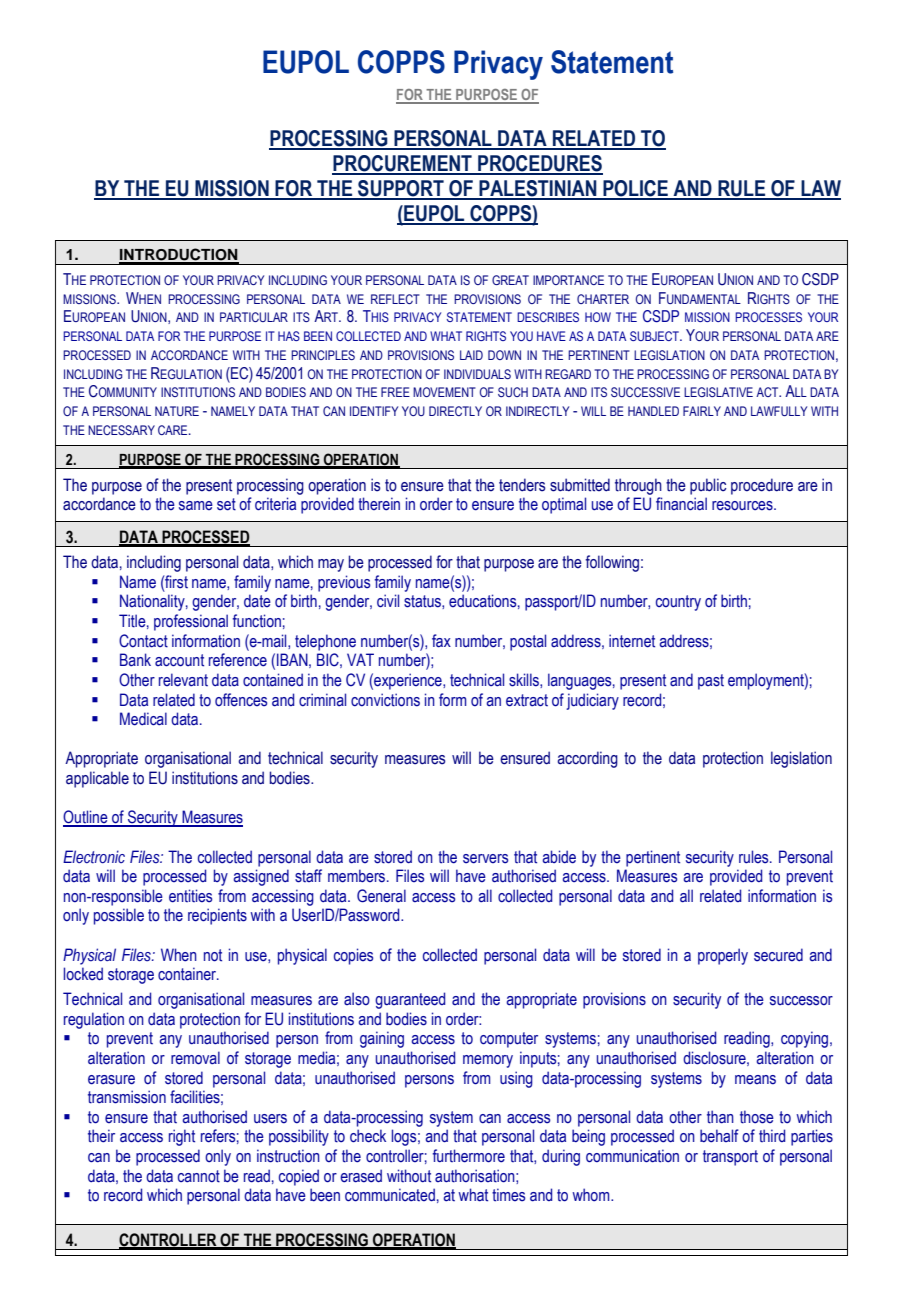 The image size is (924, 1308). I want to click on PARTICULAR, so click(254, 317).
